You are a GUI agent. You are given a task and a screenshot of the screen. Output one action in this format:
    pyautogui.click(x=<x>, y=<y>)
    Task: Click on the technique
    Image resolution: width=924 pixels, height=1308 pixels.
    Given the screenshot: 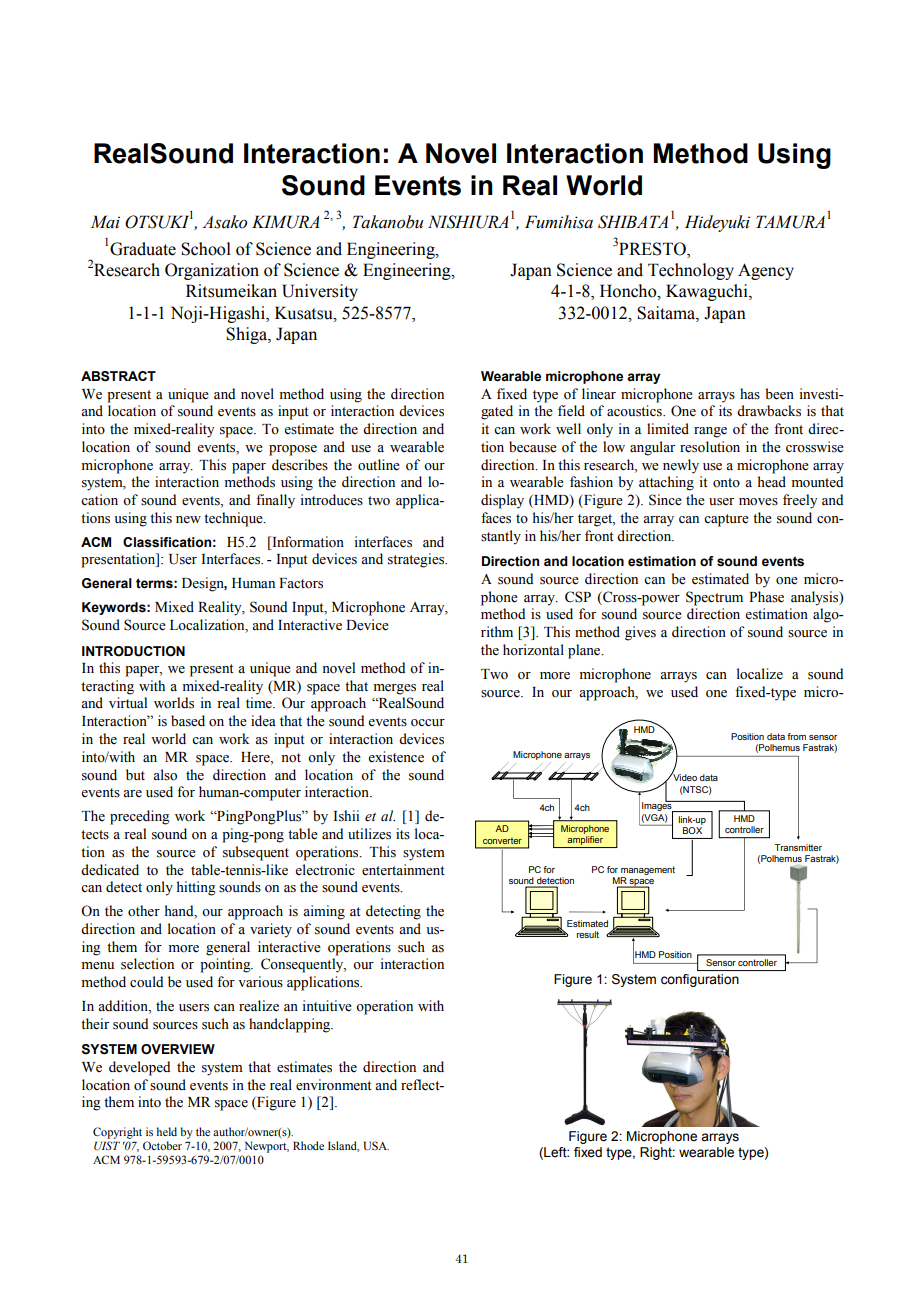 What is the action you would take?
    pyautogui.click(x=234, y=519)
